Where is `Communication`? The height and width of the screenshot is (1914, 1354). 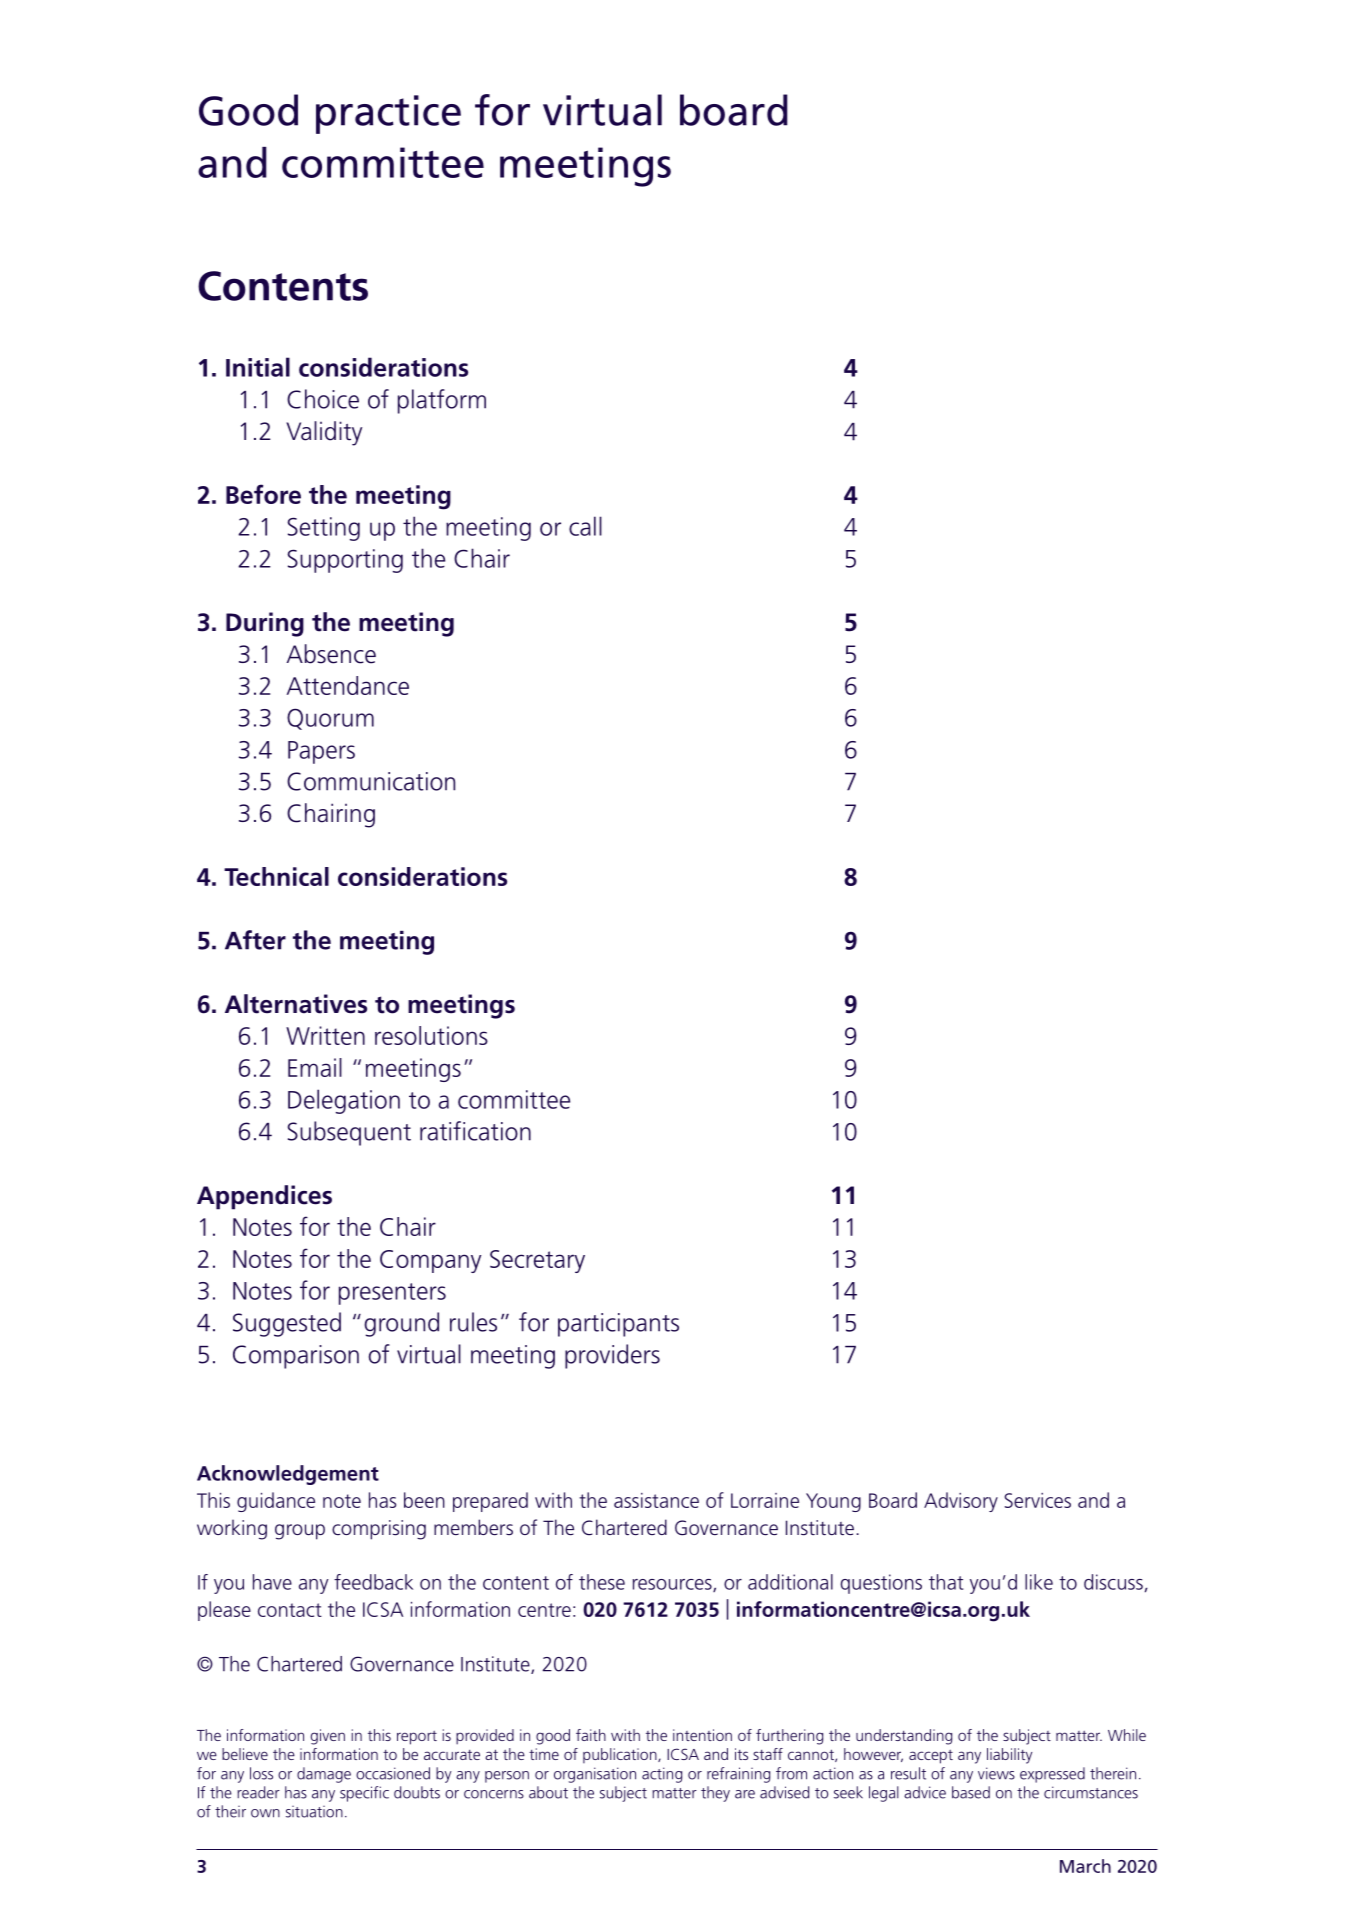
Communication is located at coordinates (371, 781).
